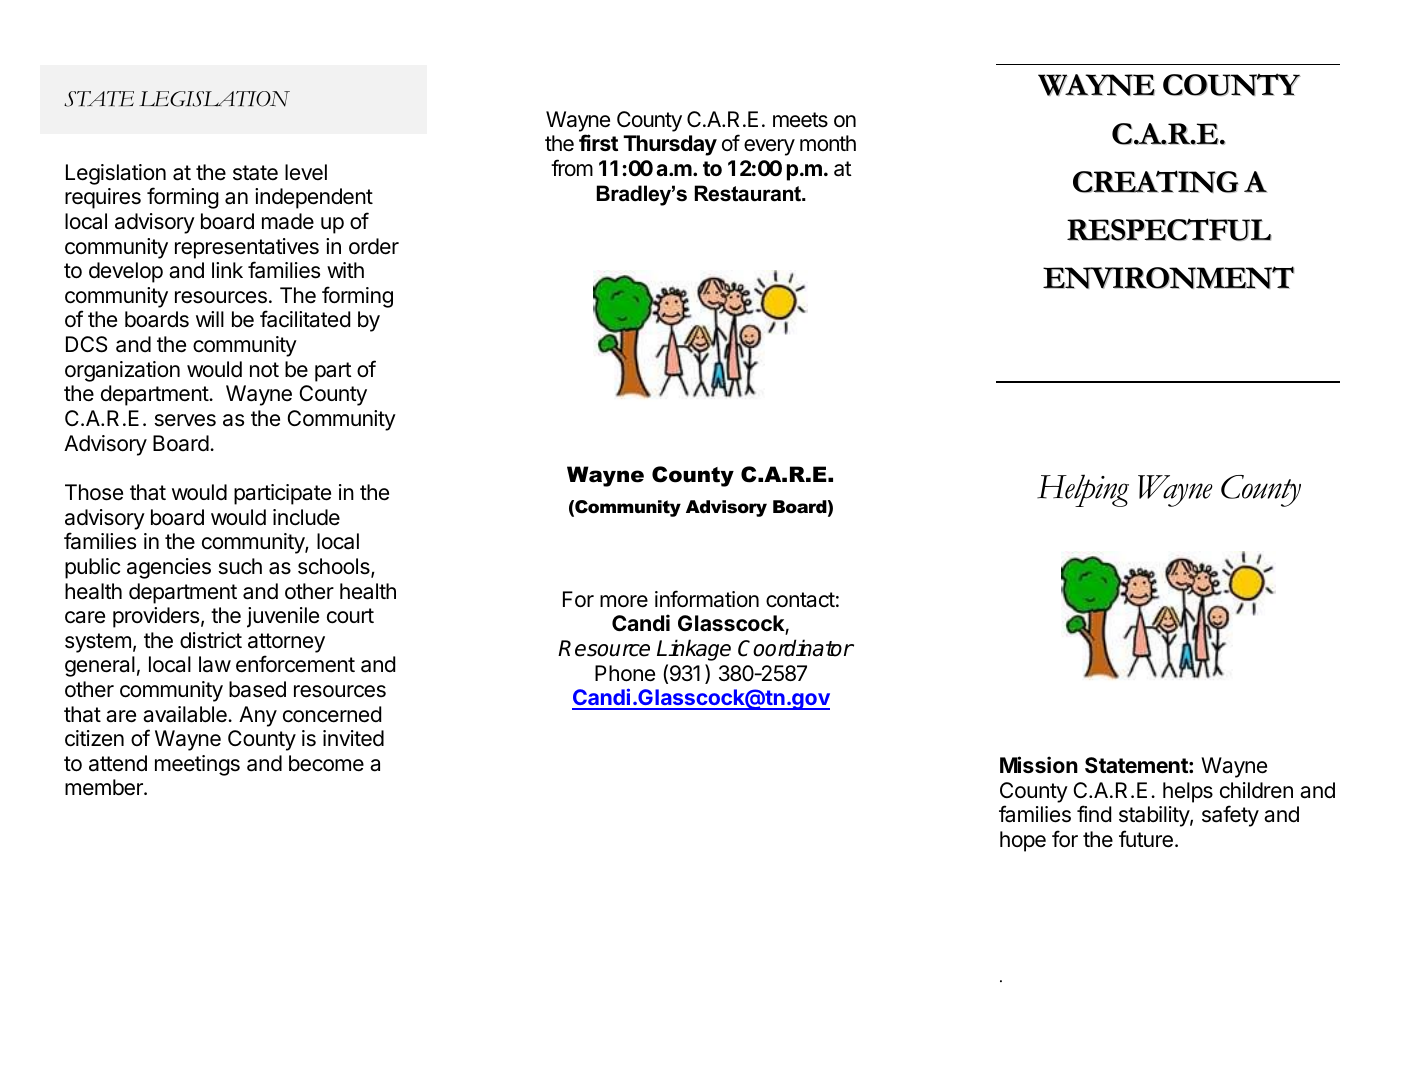  What do you see at coordinates (670, 145) in the page?
I see `Thursday` at bounding box center [670, 145].
